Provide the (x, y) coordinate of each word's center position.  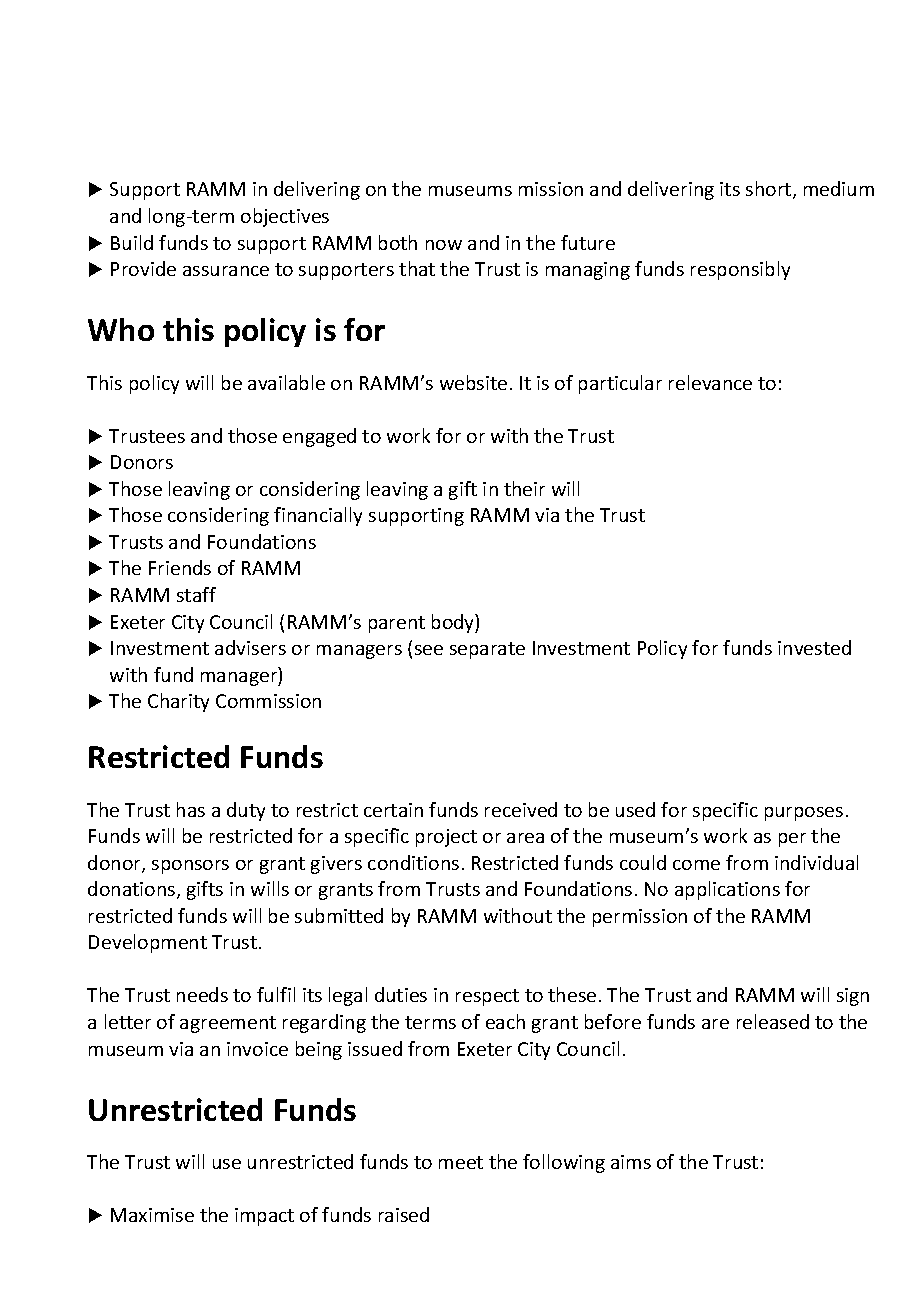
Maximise (152, 1215)
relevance (710, 382)
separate (487, 650)
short (770, 190)
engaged (319, 437)
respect (487, 997)
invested (814, 647)
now (444, 245)
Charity (178, 702)
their (524, 488)
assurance (226, 271)
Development (148, 943)
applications (727, 890)
